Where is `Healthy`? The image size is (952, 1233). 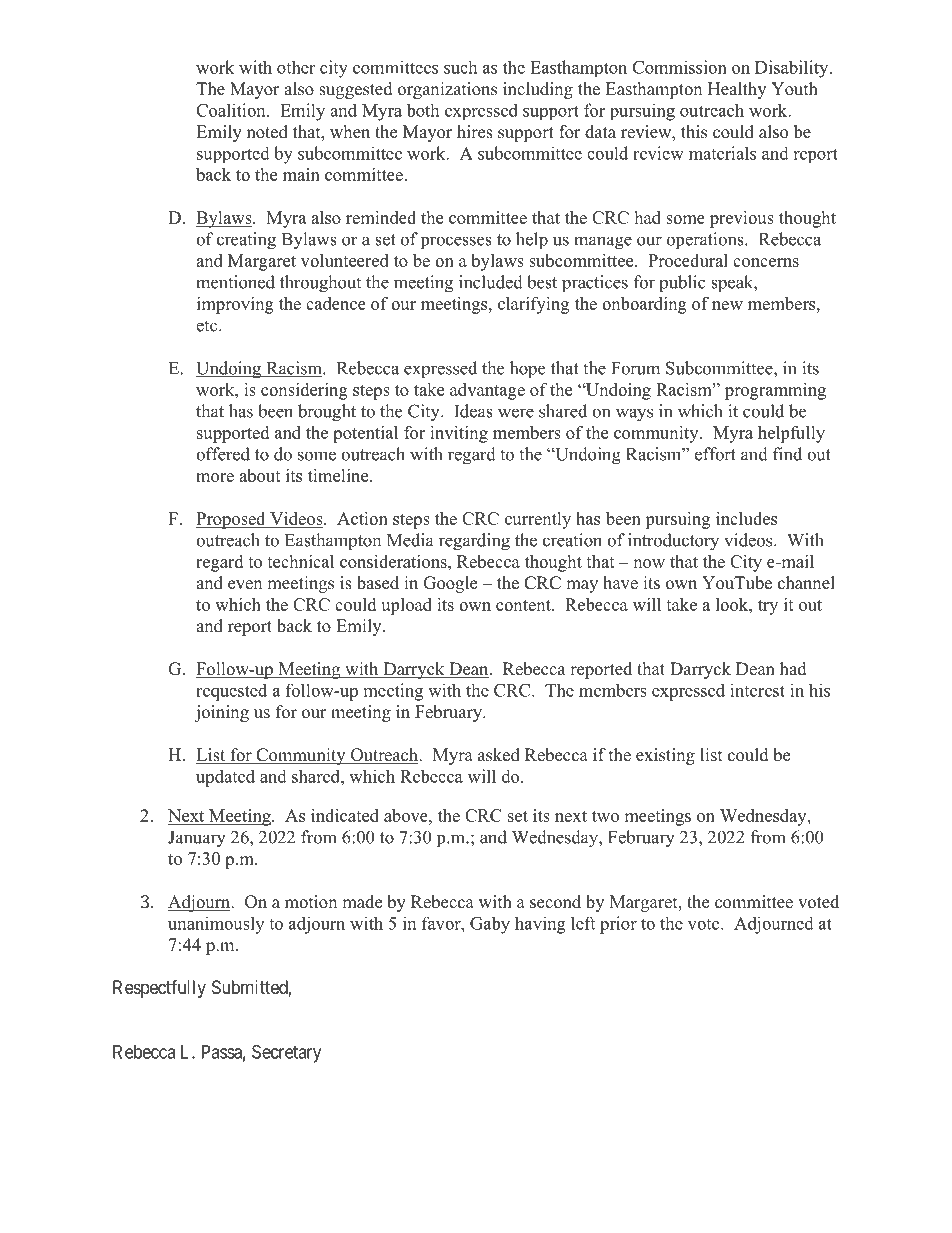
Healthy is located at coordinates (737, 90).
